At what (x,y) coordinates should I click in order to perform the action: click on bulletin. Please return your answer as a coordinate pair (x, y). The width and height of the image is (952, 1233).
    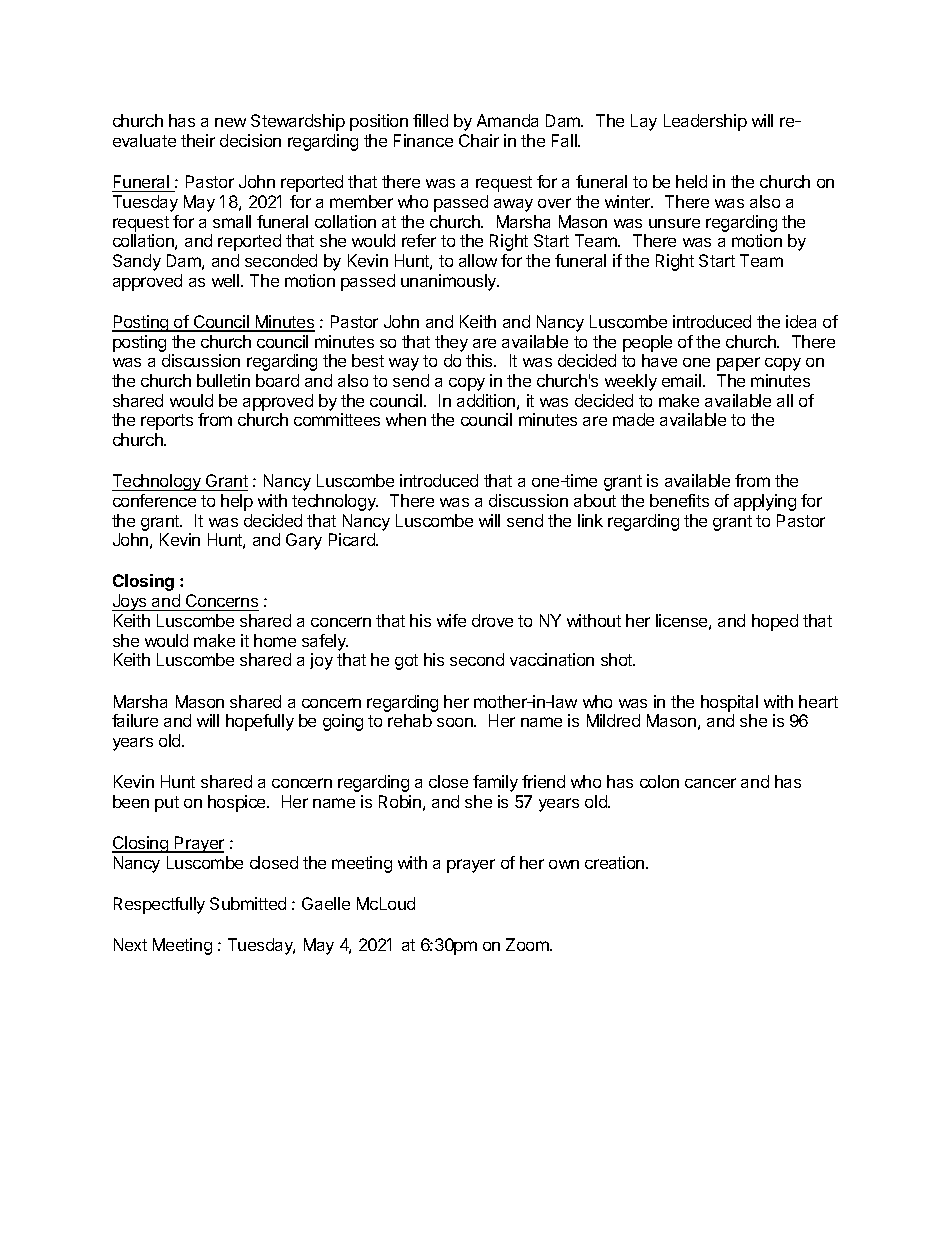
    Looking at the image, I should click on (223, 380).
